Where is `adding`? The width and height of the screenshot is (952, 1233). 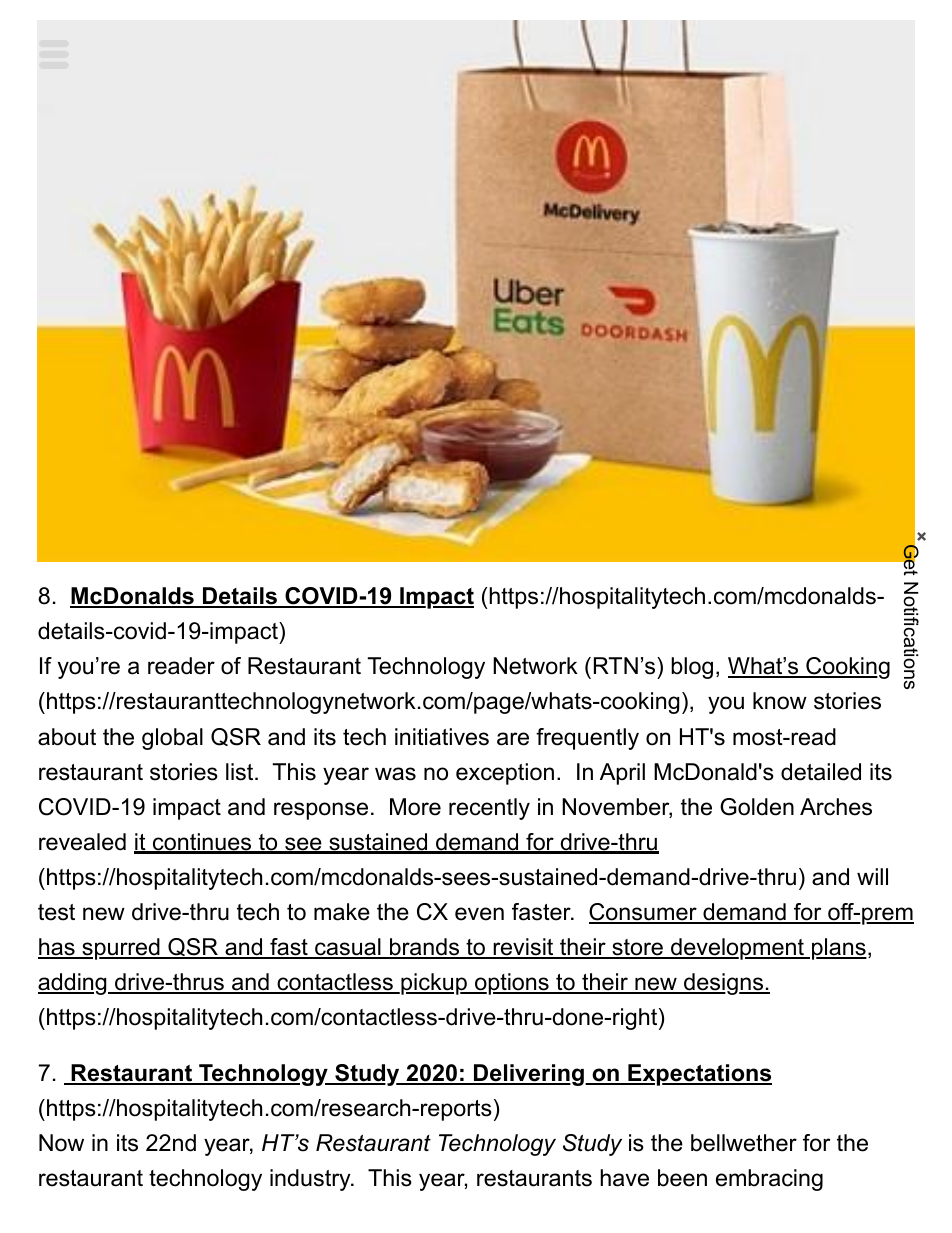 adding is located at coordinates (73, 984).
